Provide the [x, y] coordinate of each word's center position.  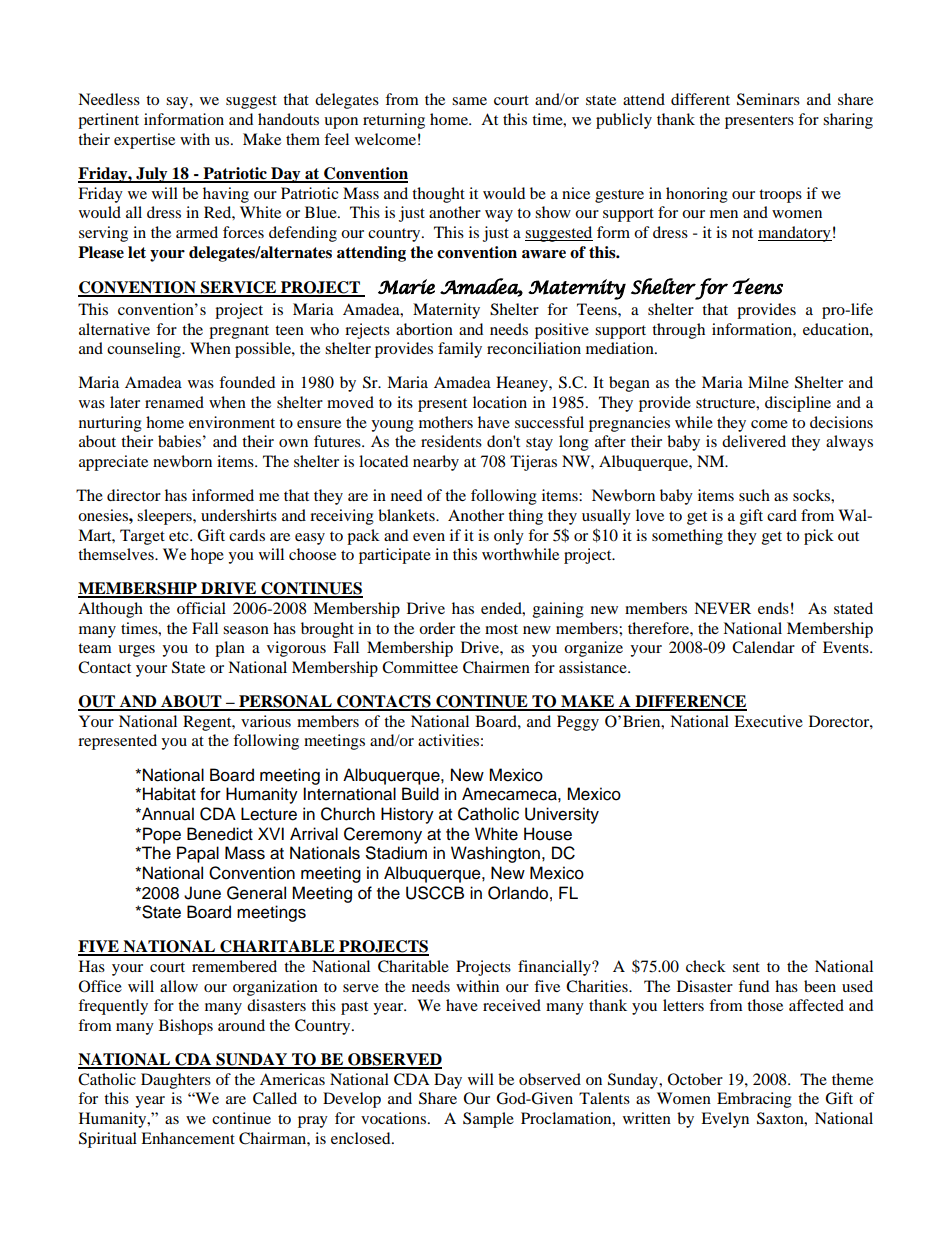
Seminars [768, 99]
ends [773, 608]
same [469, 101]
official [201, 608]
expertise [144, 141]
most [501, 629]
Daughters [176, 1081]
